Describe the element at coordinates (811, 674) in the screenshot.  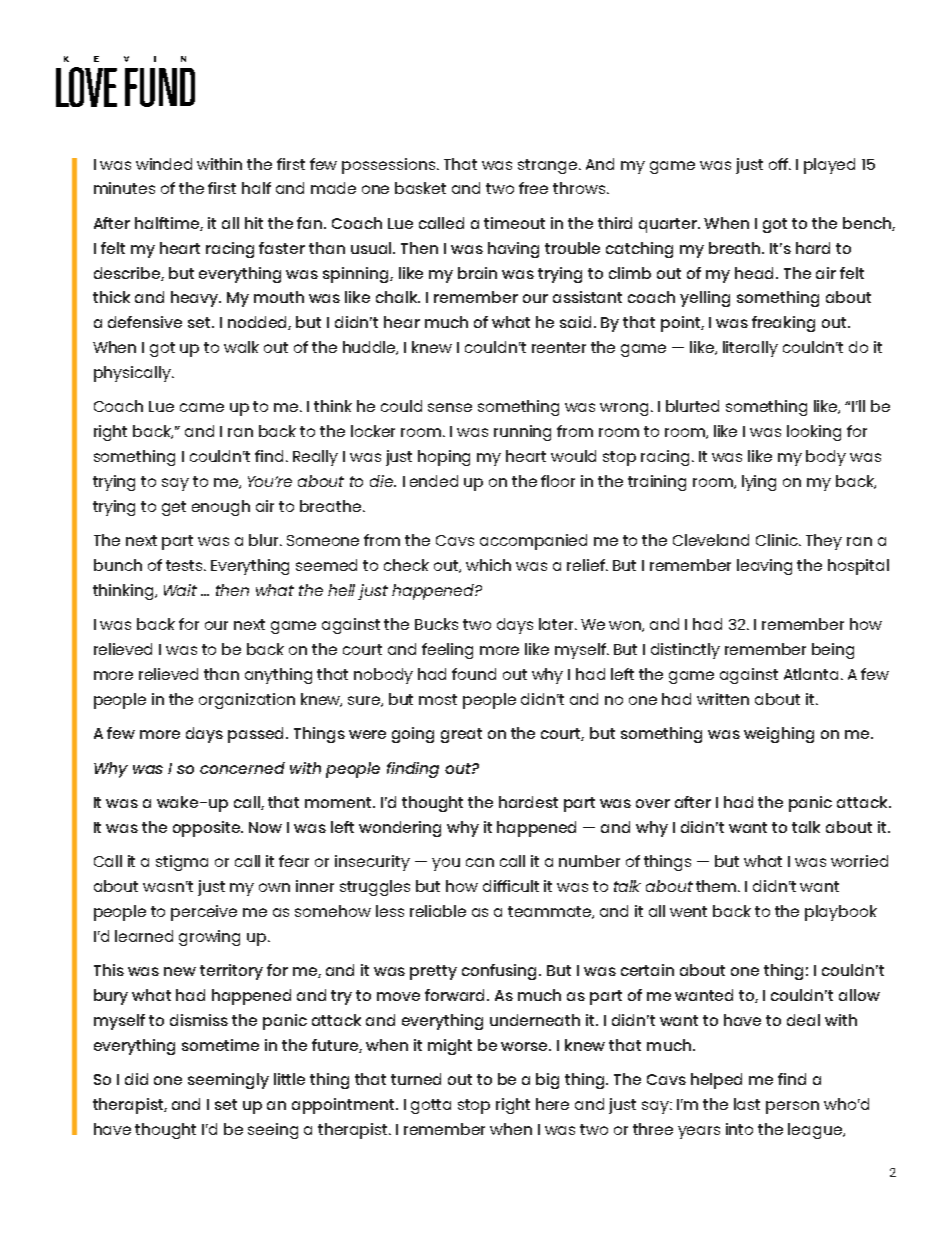
I see `Atlanta` at that location.
